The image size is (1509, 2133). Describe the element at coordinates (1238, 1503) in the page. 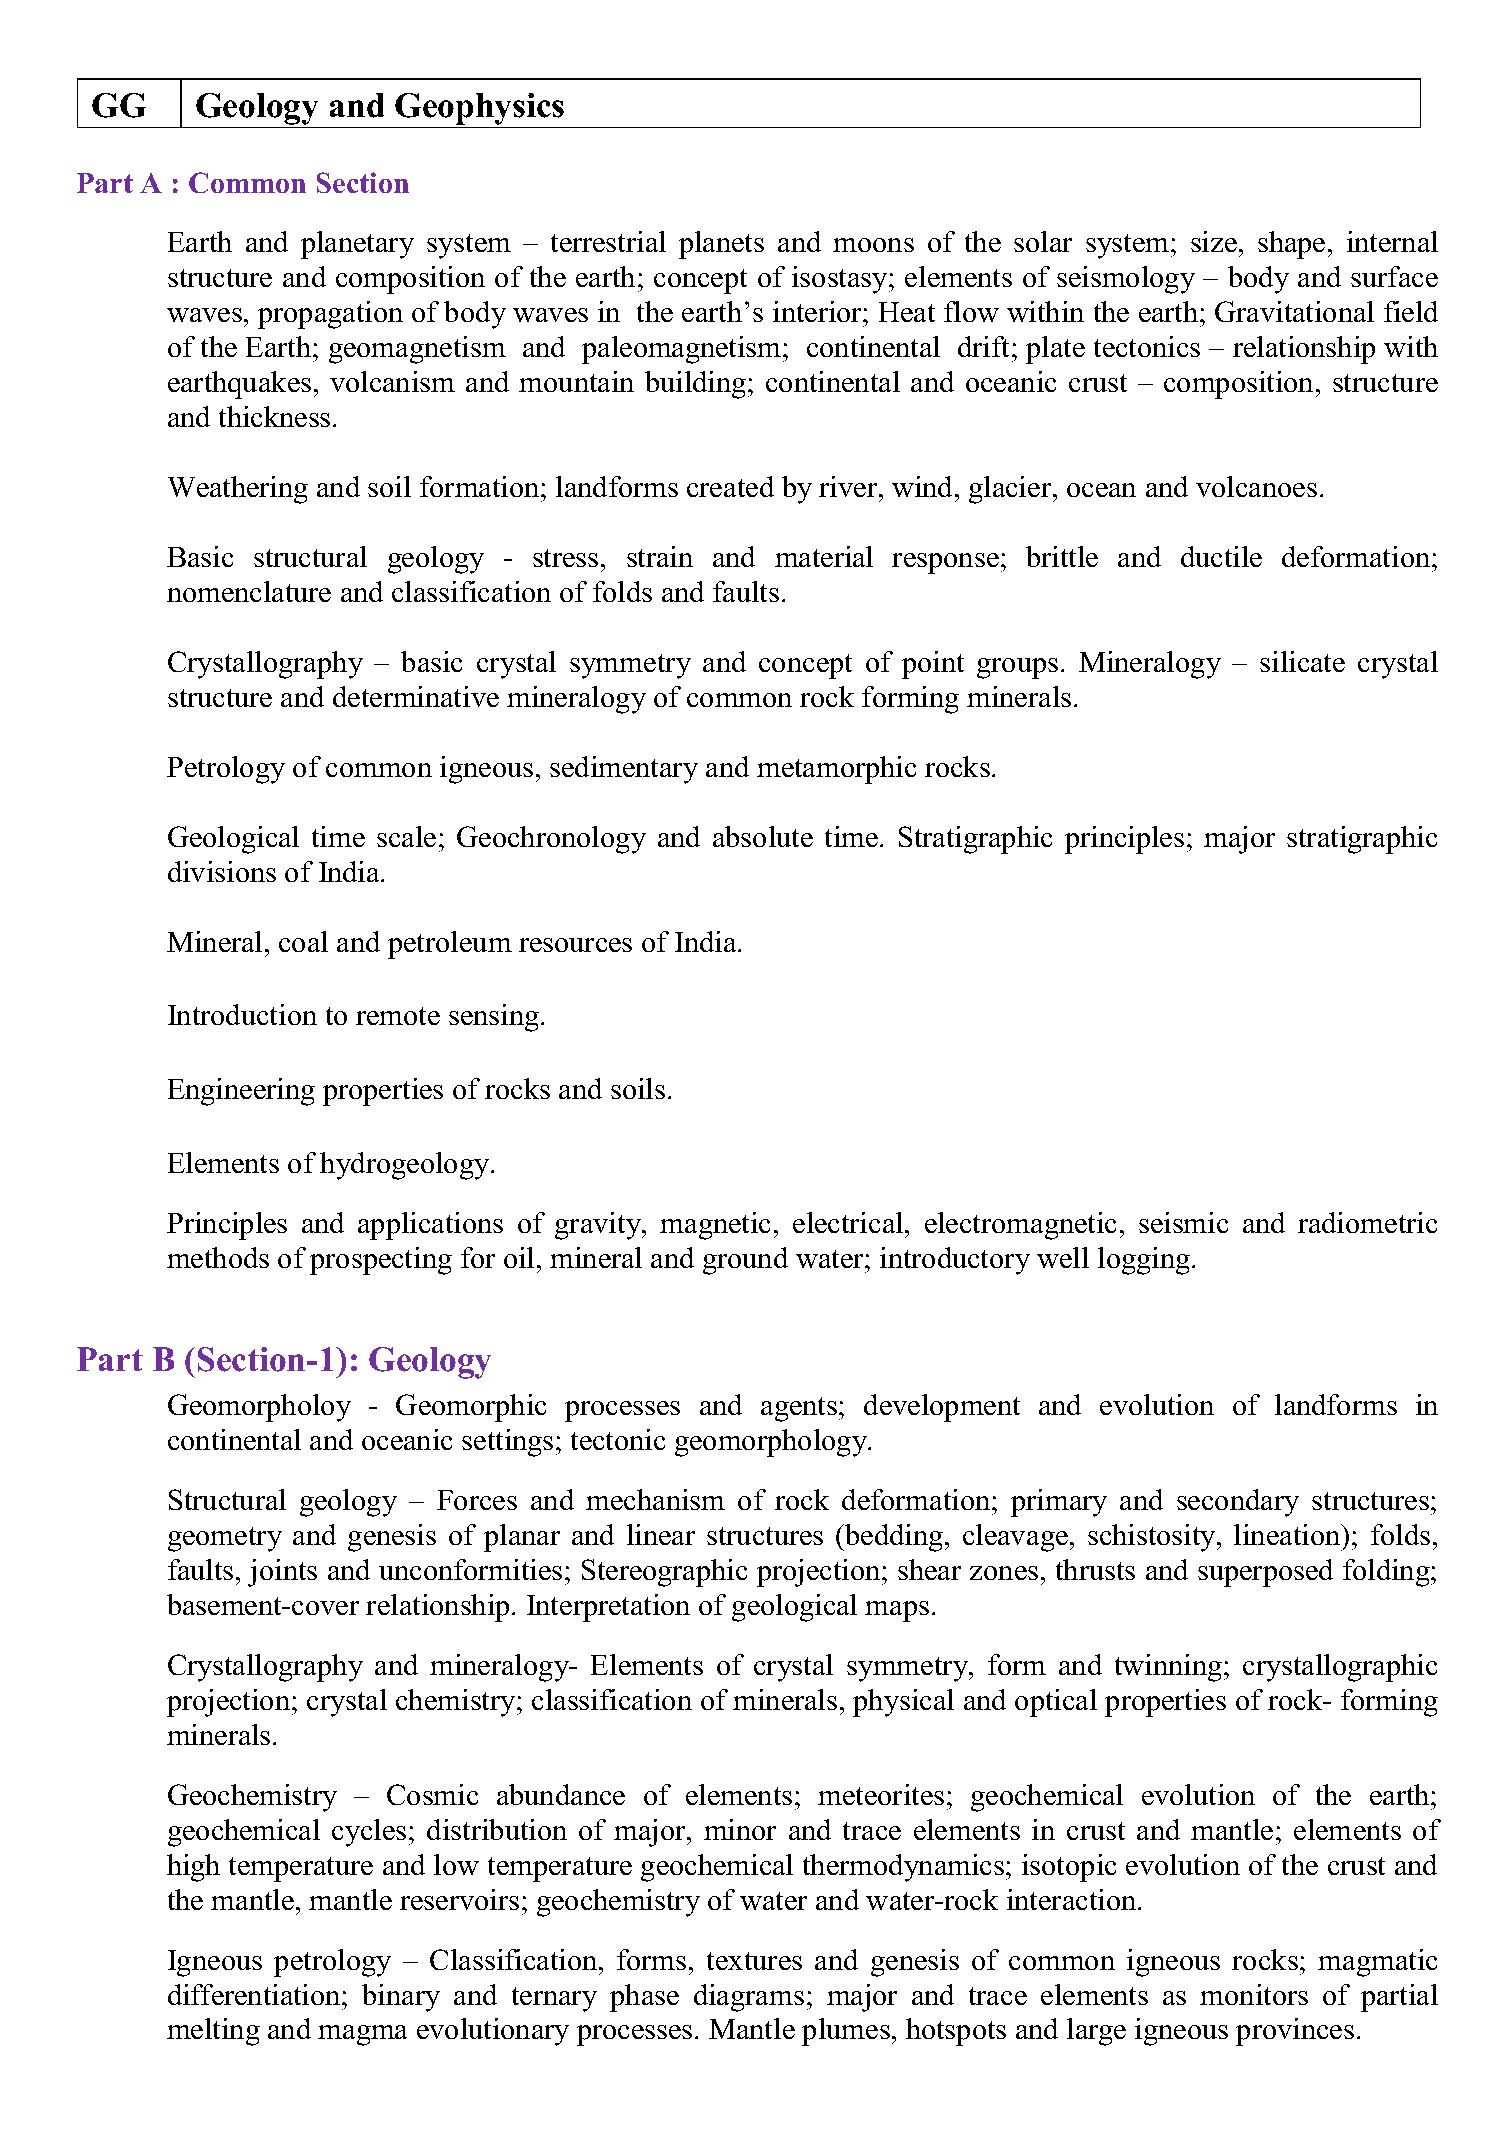

I see `secondary` at that location.
